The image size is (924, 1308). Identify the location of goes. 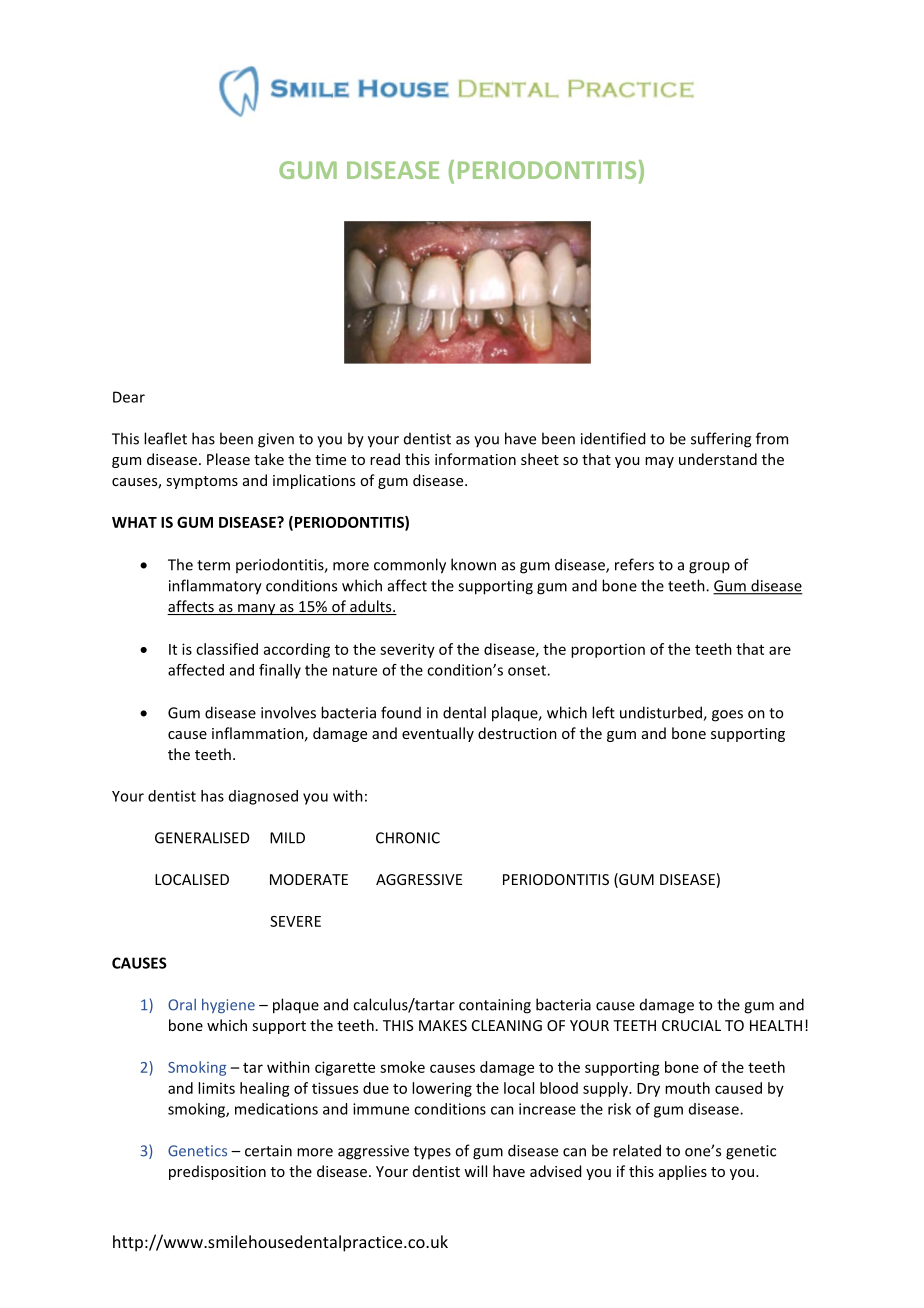
(727, 716).
